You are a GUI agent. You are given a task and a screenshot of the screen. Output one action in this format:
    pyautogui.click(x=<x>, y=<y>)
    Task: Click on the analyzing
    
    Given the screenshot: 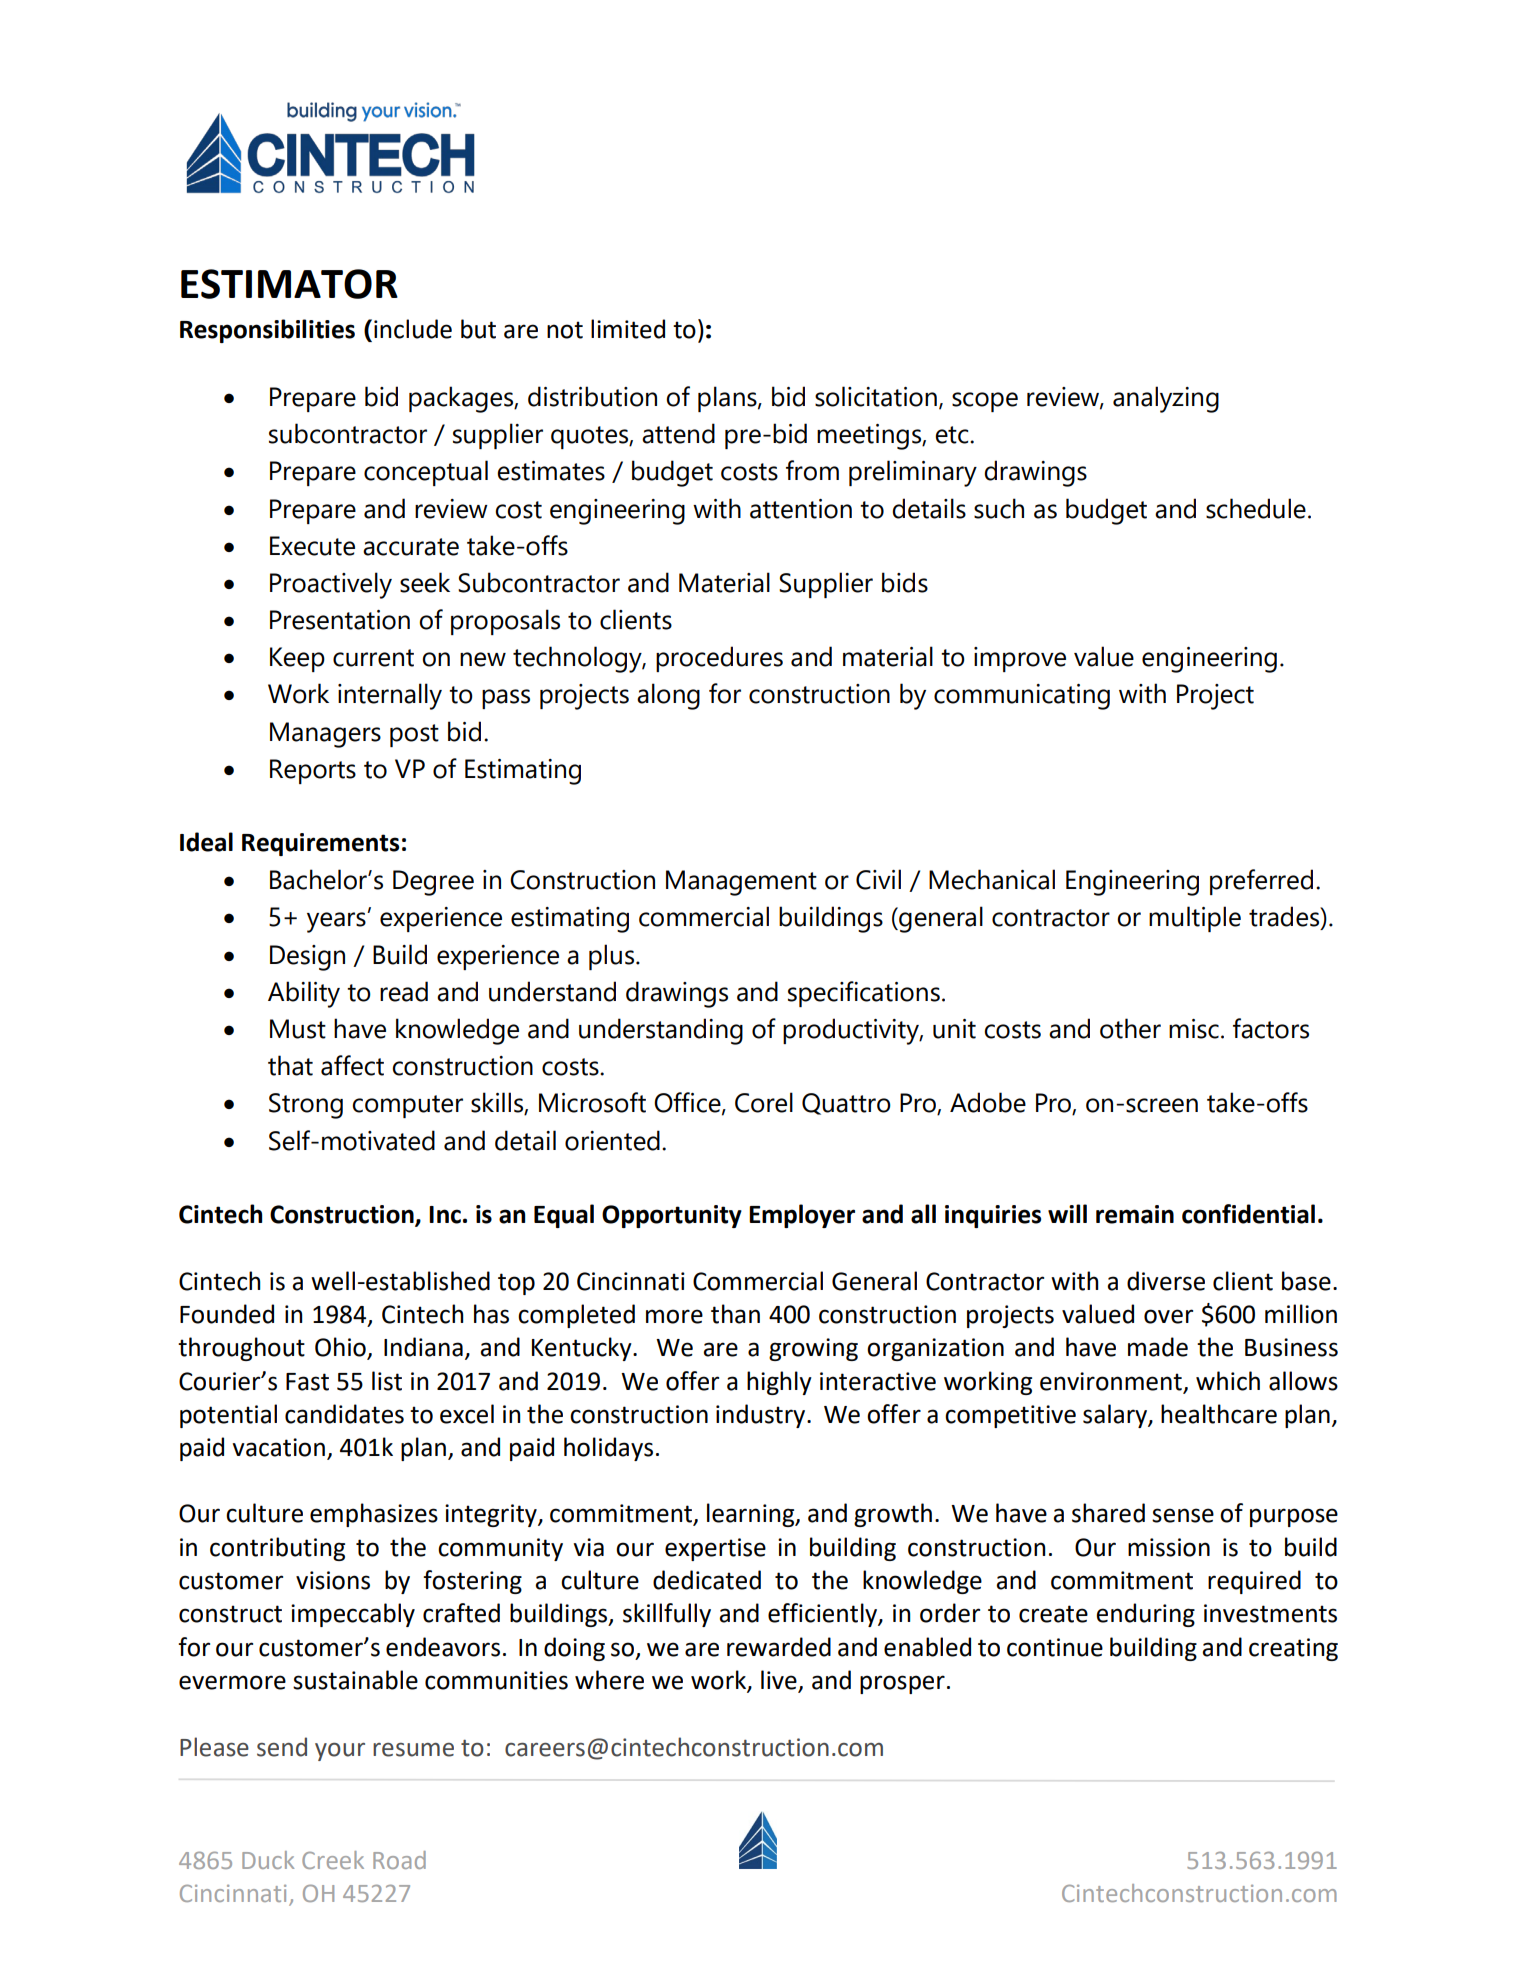 What is the action you would take?
    pyautogui.click(x=1166, y=399)
